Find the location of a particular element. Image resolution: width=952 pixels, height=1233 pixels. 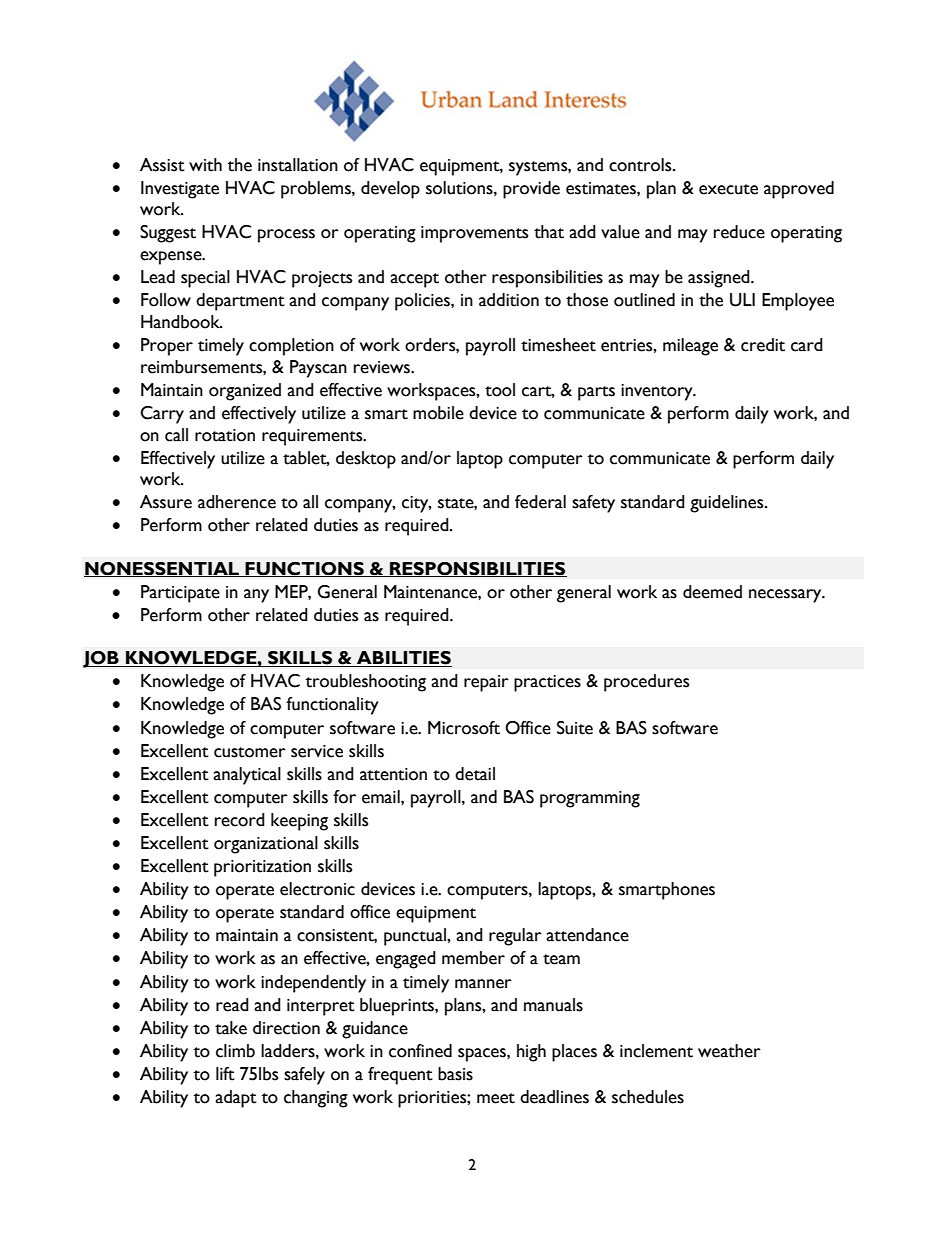

ABILITIES is located at coordinates (403, 659).
